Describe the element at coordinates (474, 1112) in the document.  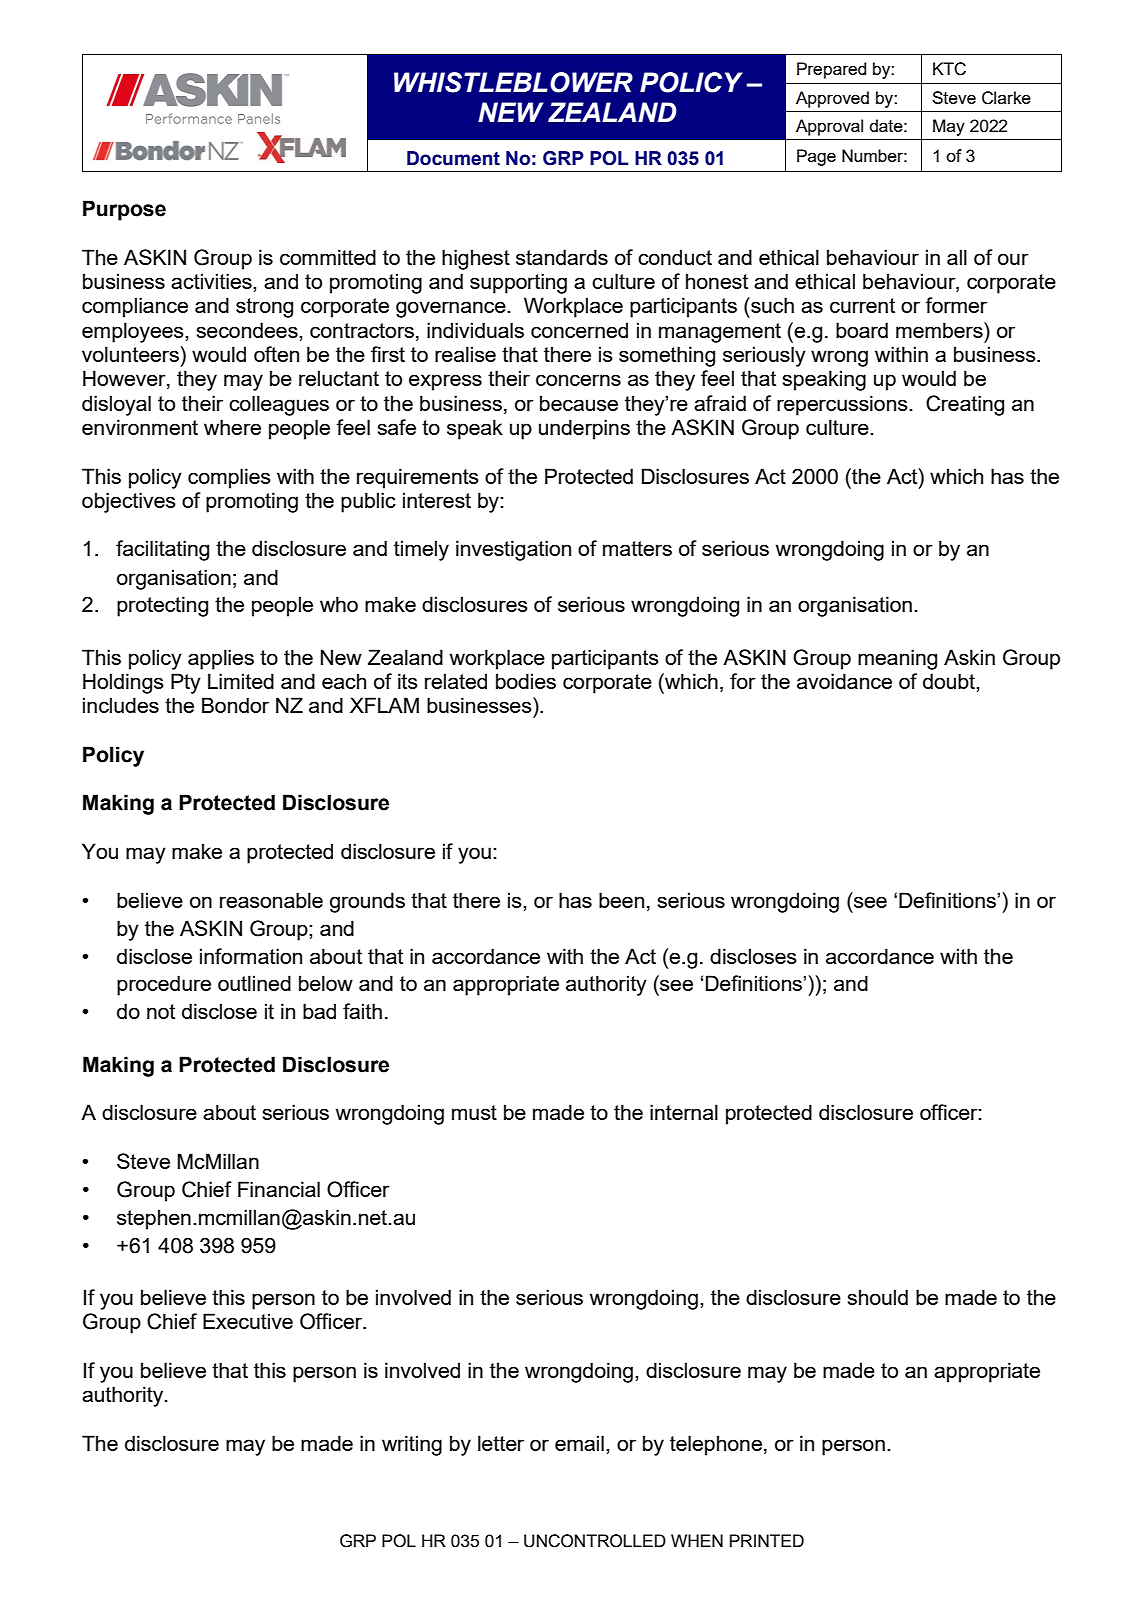
I see `must` at that location.
